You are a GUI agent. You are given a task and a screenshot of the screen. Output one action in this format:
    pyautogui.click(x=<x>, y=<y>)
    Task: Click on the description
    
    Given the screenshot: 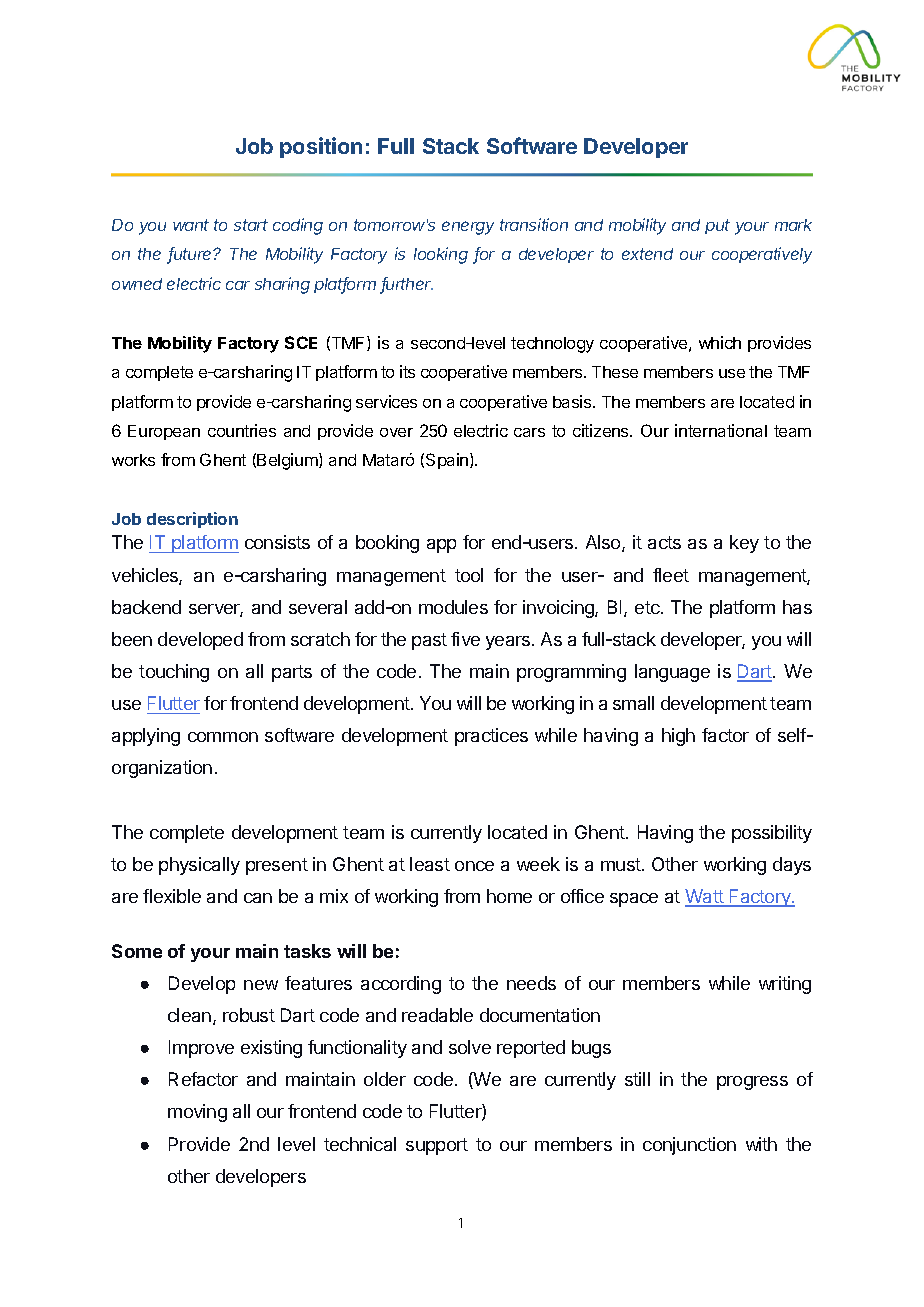 What is the action you would take?
    pyautogui.click(x=192, y=520)
